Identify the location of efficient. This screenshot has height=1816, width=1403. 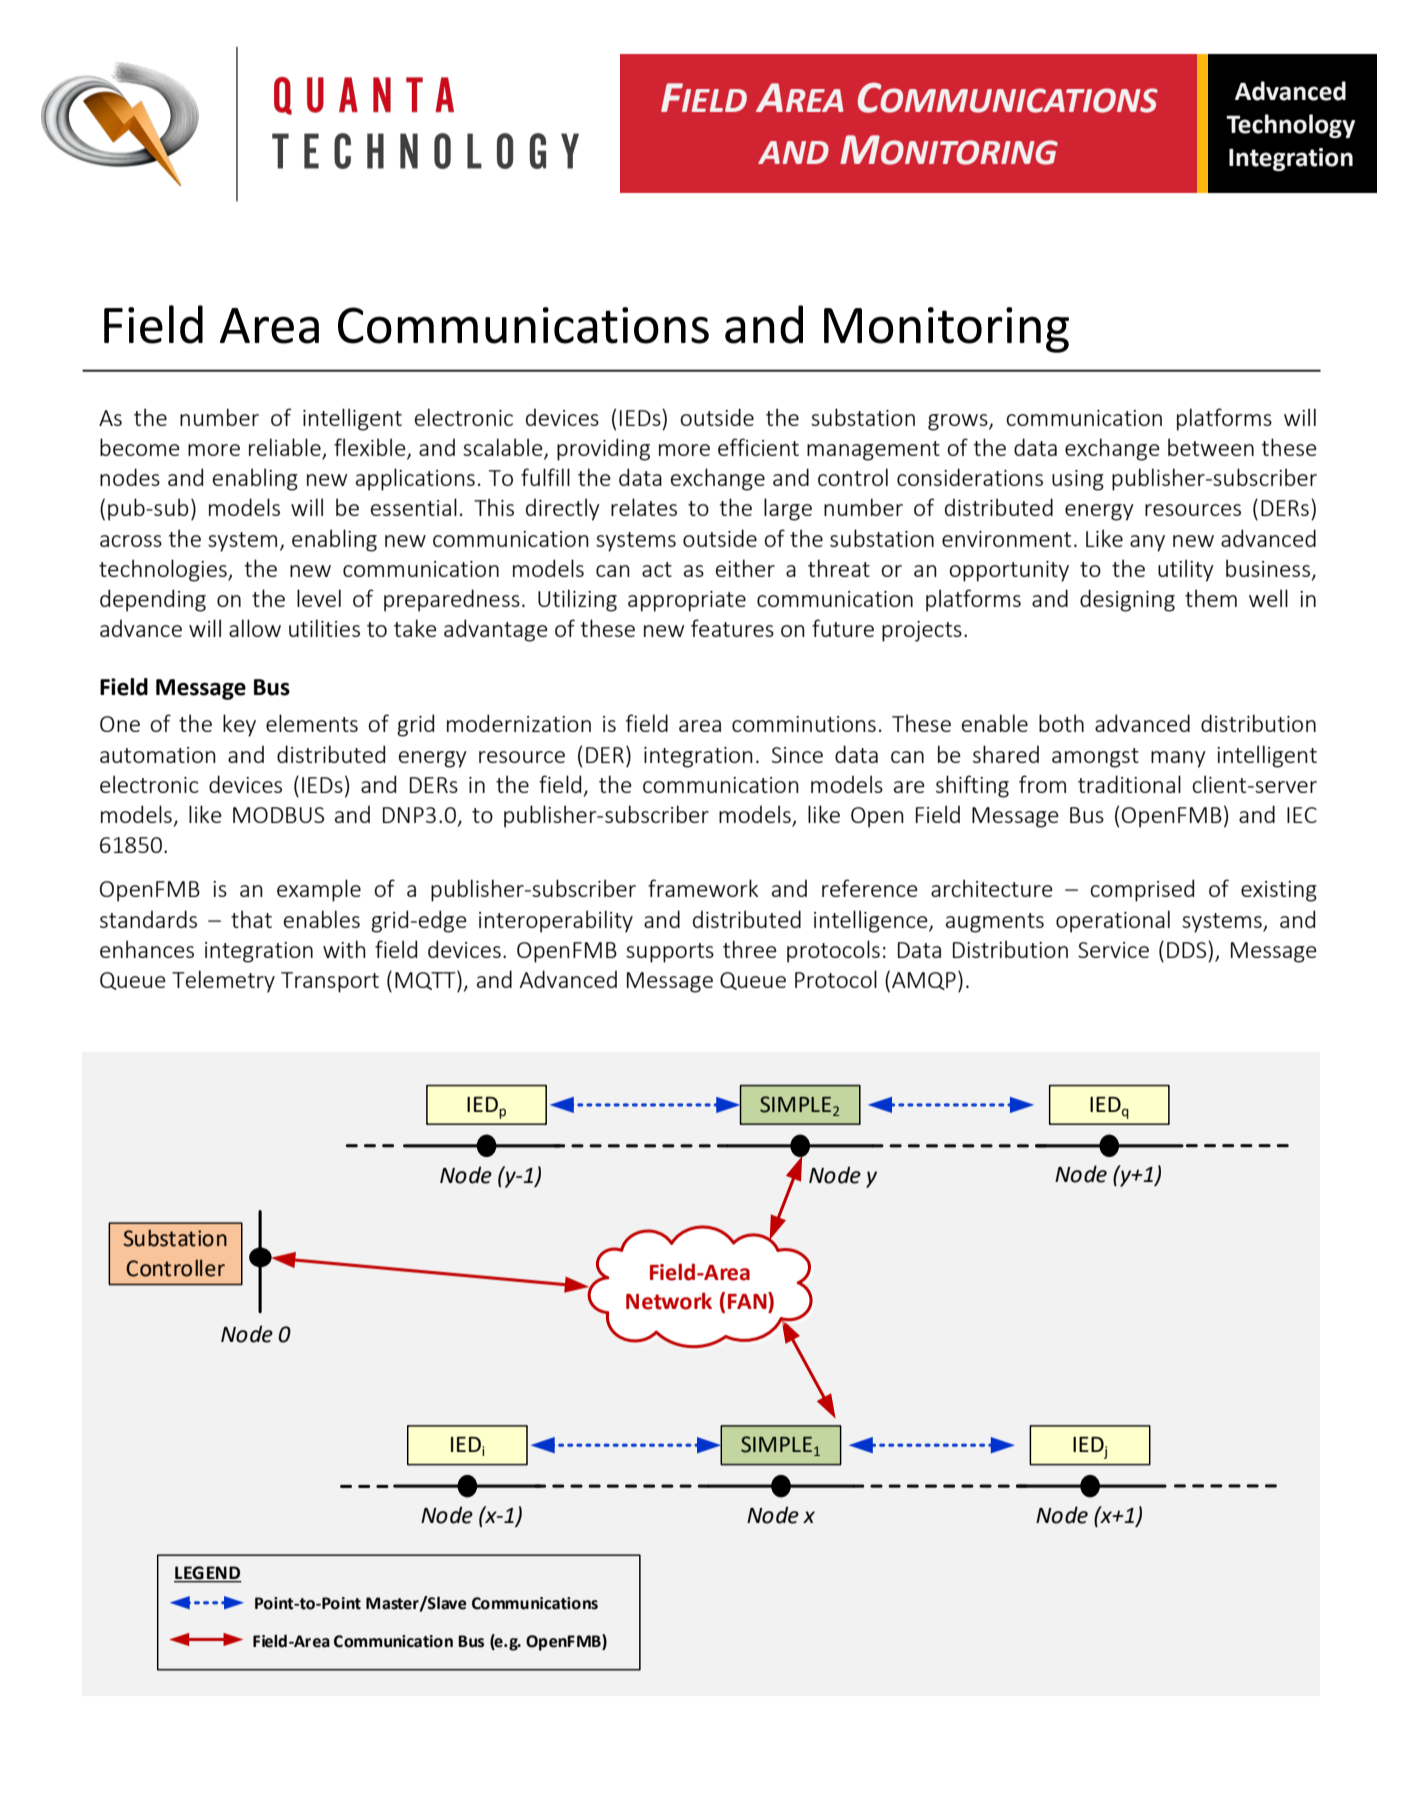
(758, 447).
